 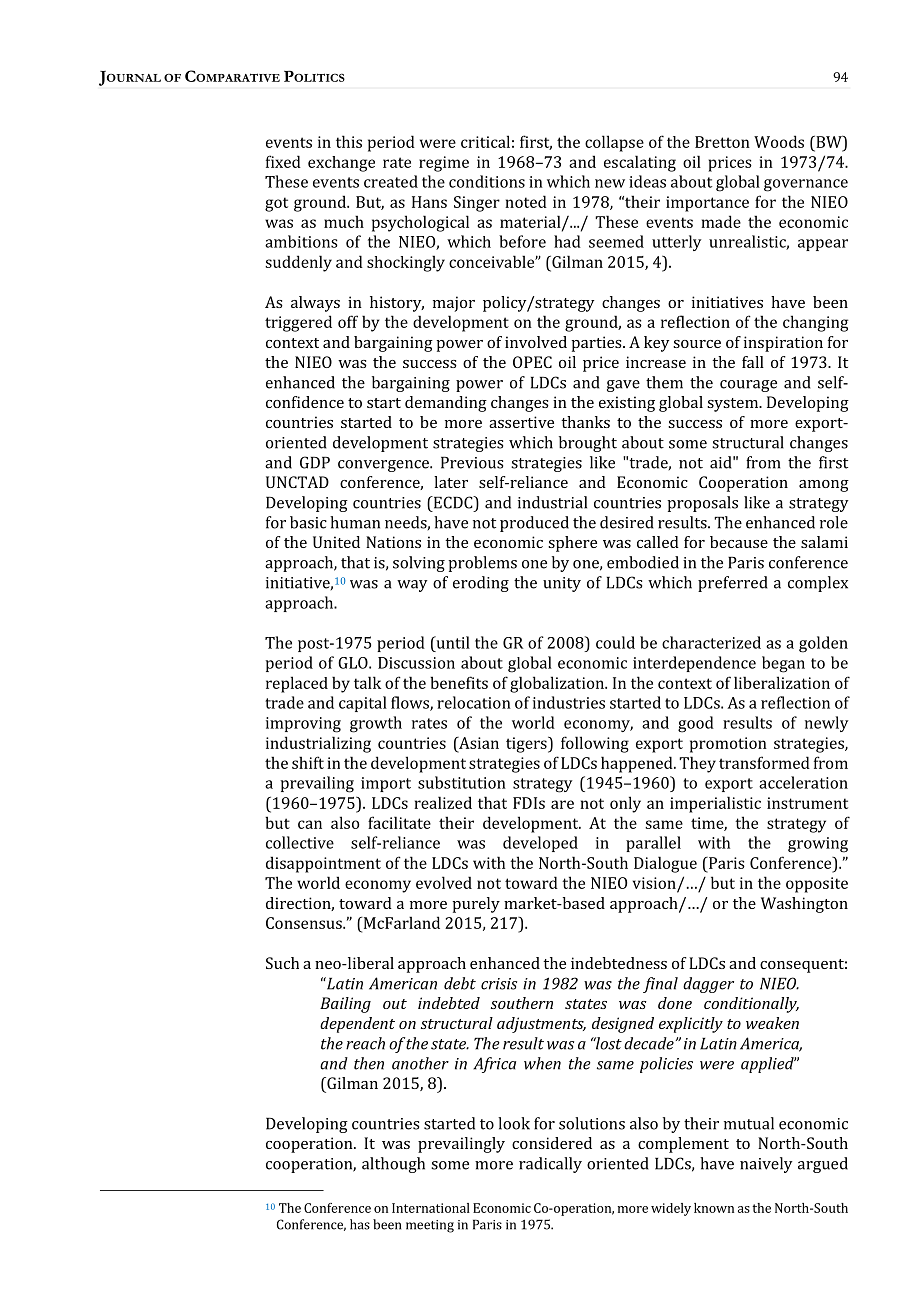 What do you see at coordinates (345, 1005) in the screenshot?
I see `Bailing` at bounding box center [345, 1005].
